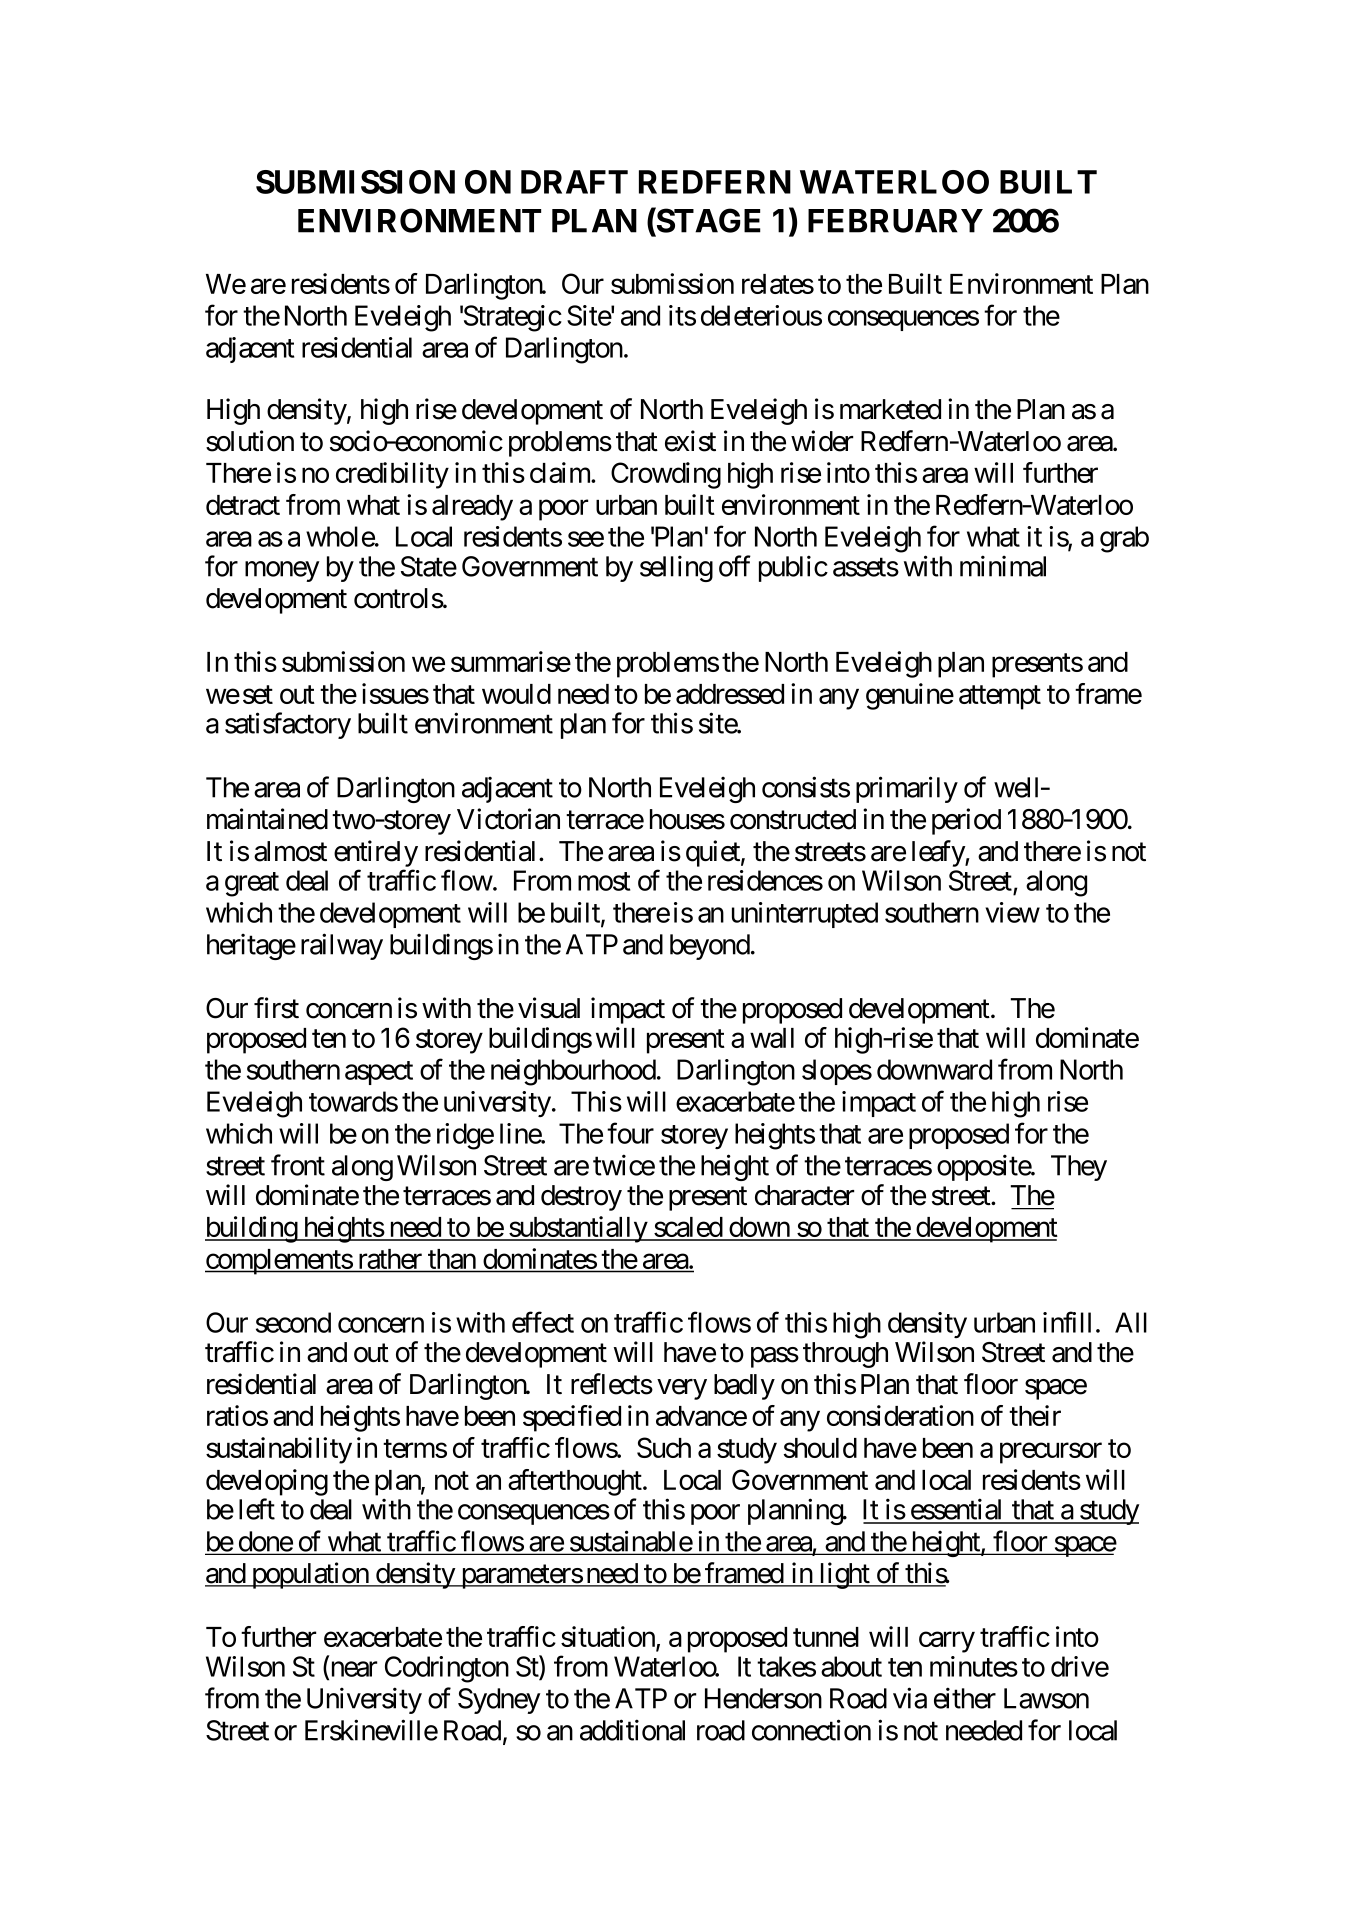 This screenshot has width=1356, height=1918. I want to click on addressed, so click(730, 694).
